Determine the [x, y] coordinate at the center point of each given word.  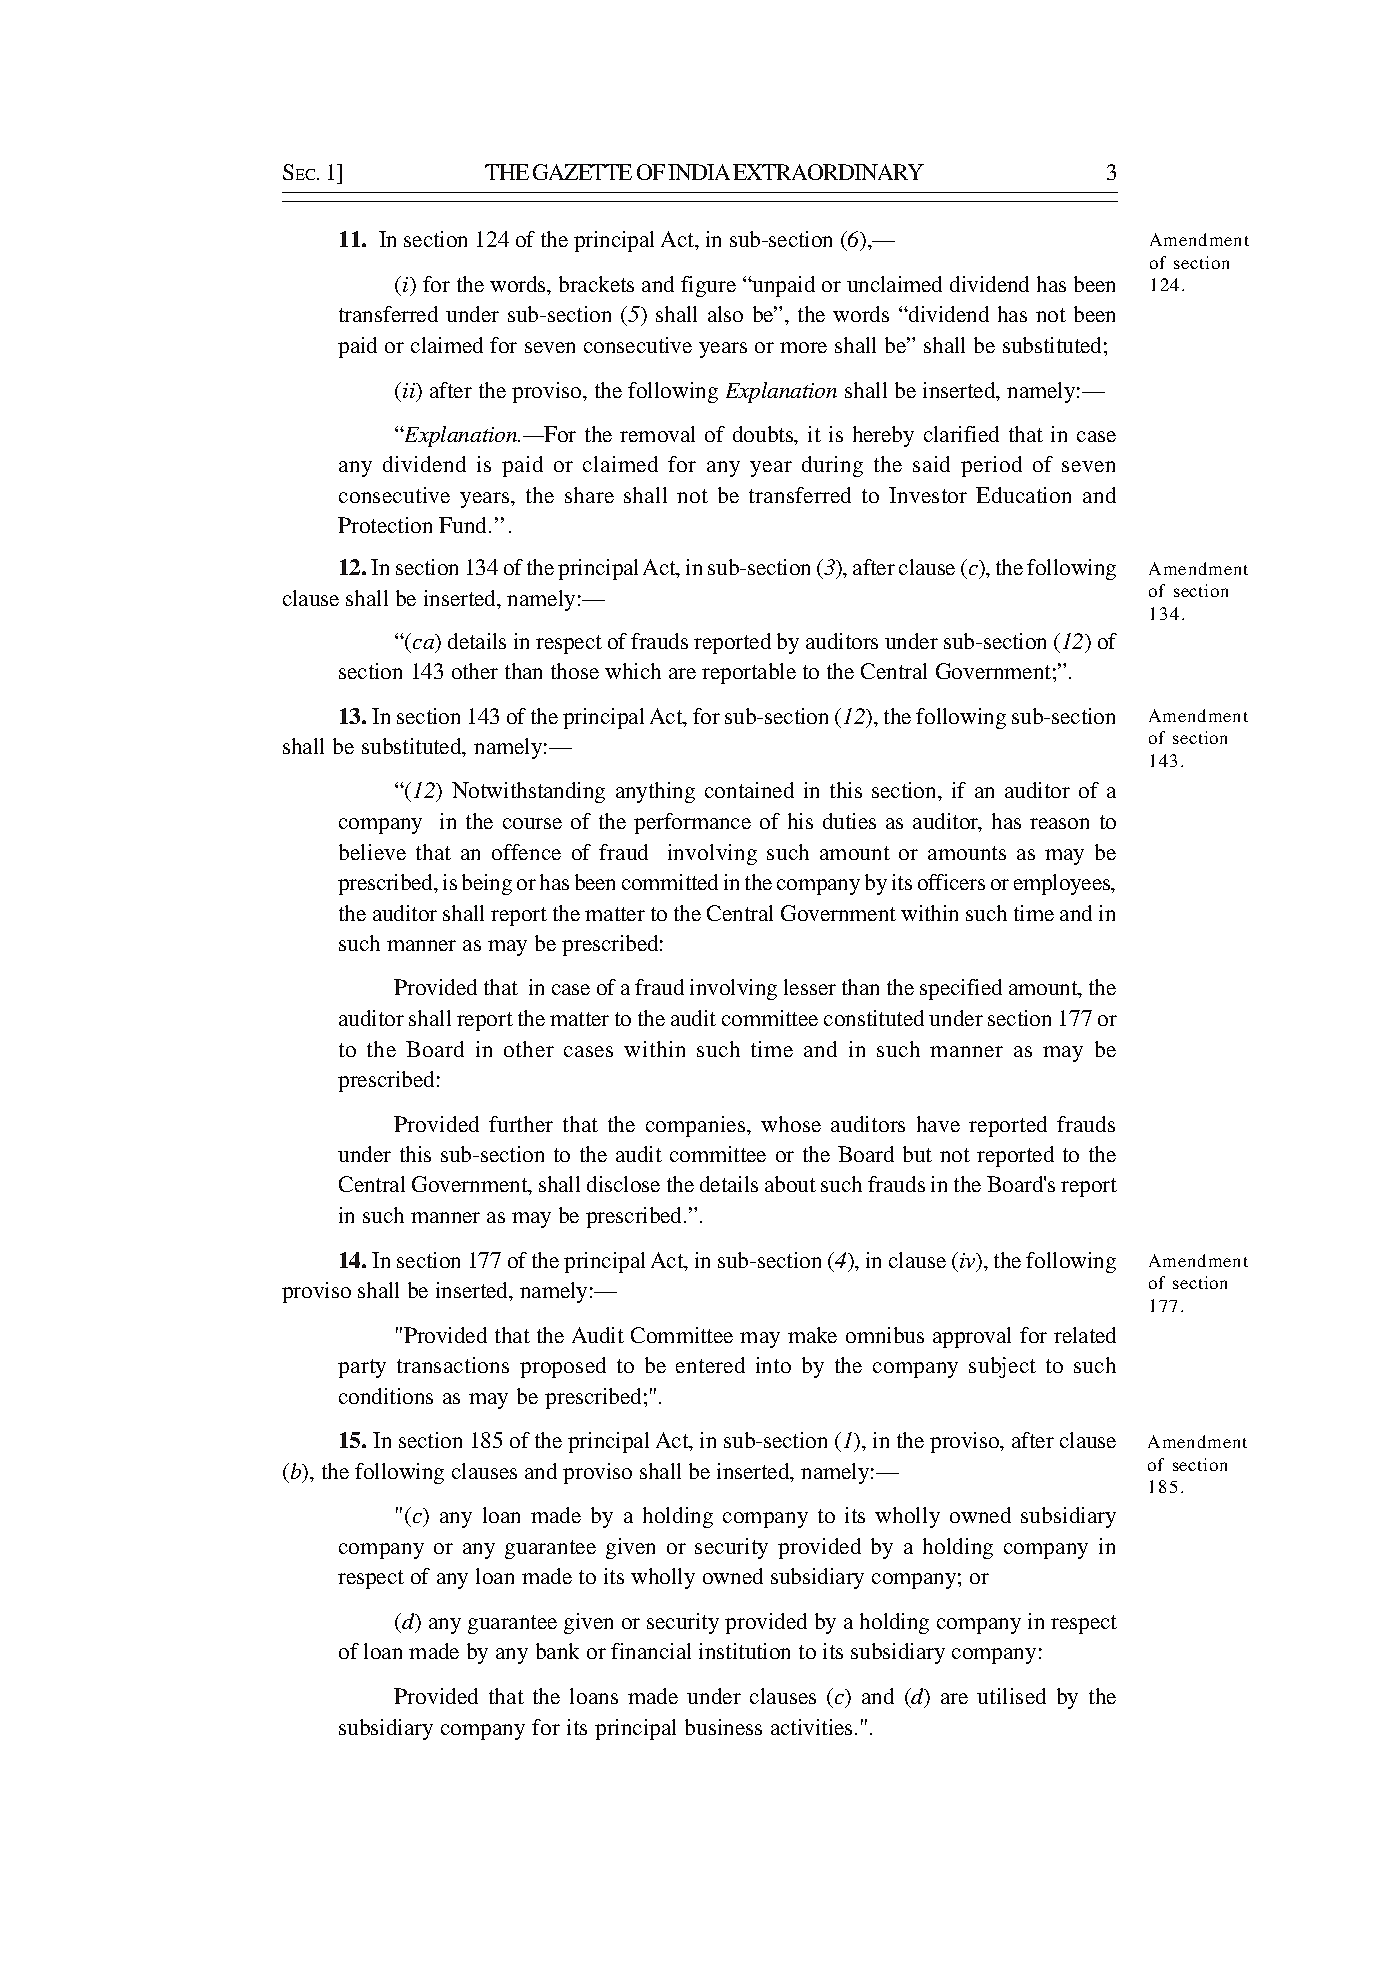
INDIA [699, 172]
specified [961, 989]
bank [557, 1651]
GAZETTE [582, 172]
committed [670, 882]
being [487, 884]
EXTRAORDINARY [828, 172]
